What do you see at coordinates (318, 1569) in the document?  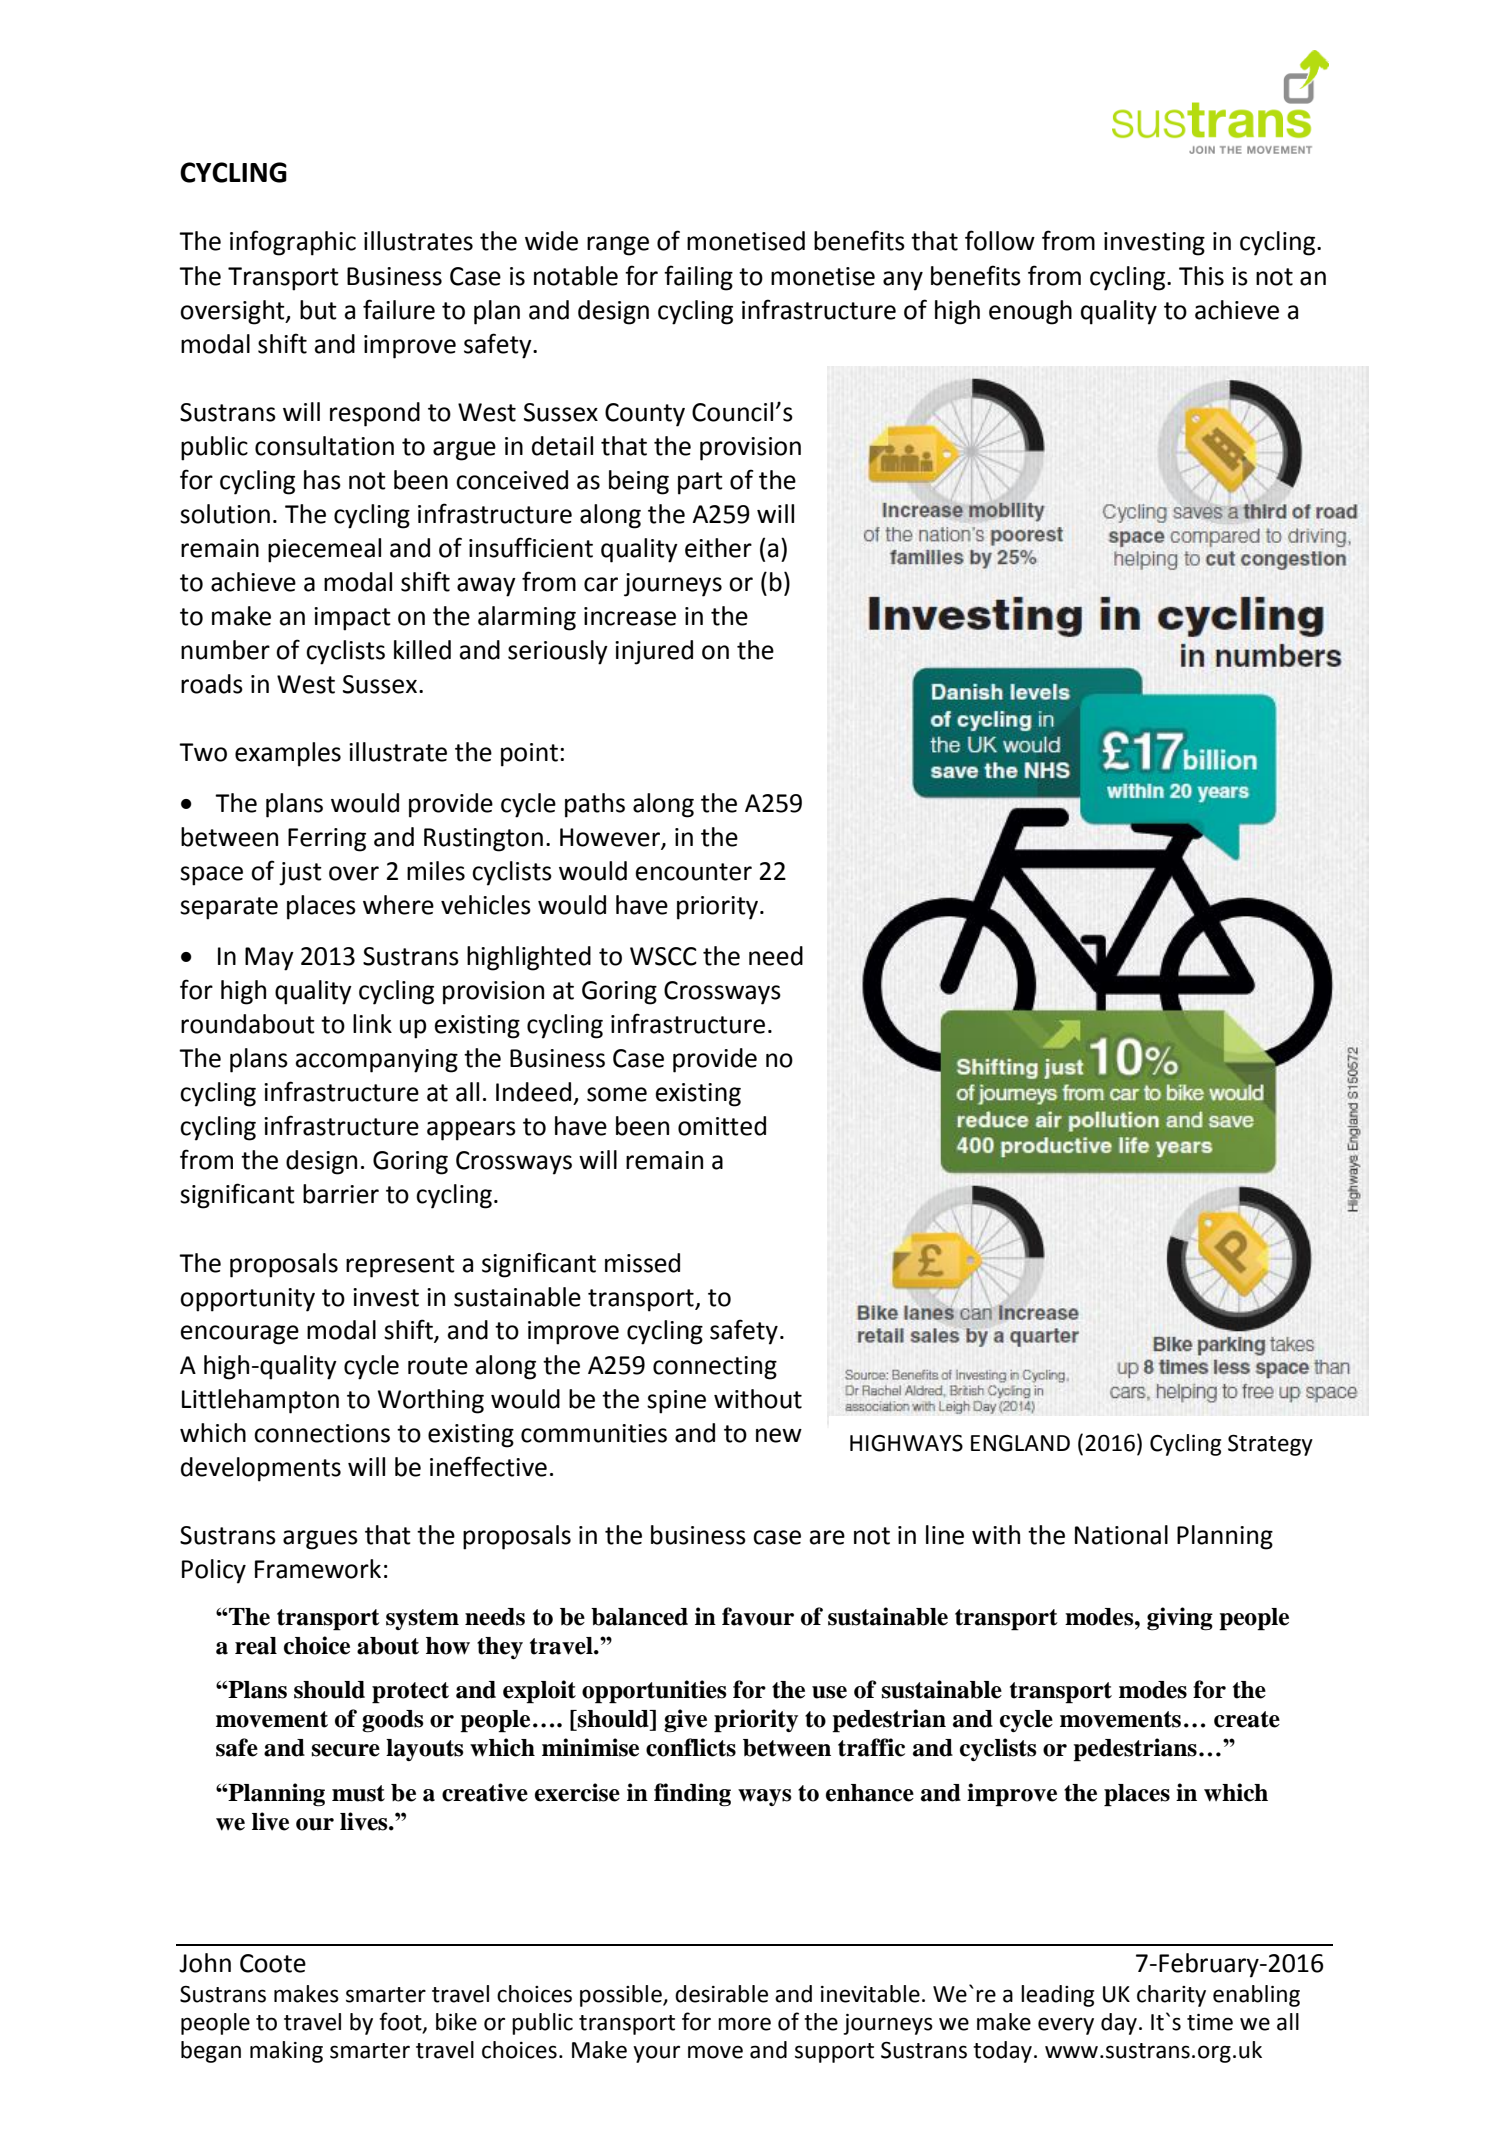 I see `Framework` at bounding box center [318, 1569].
